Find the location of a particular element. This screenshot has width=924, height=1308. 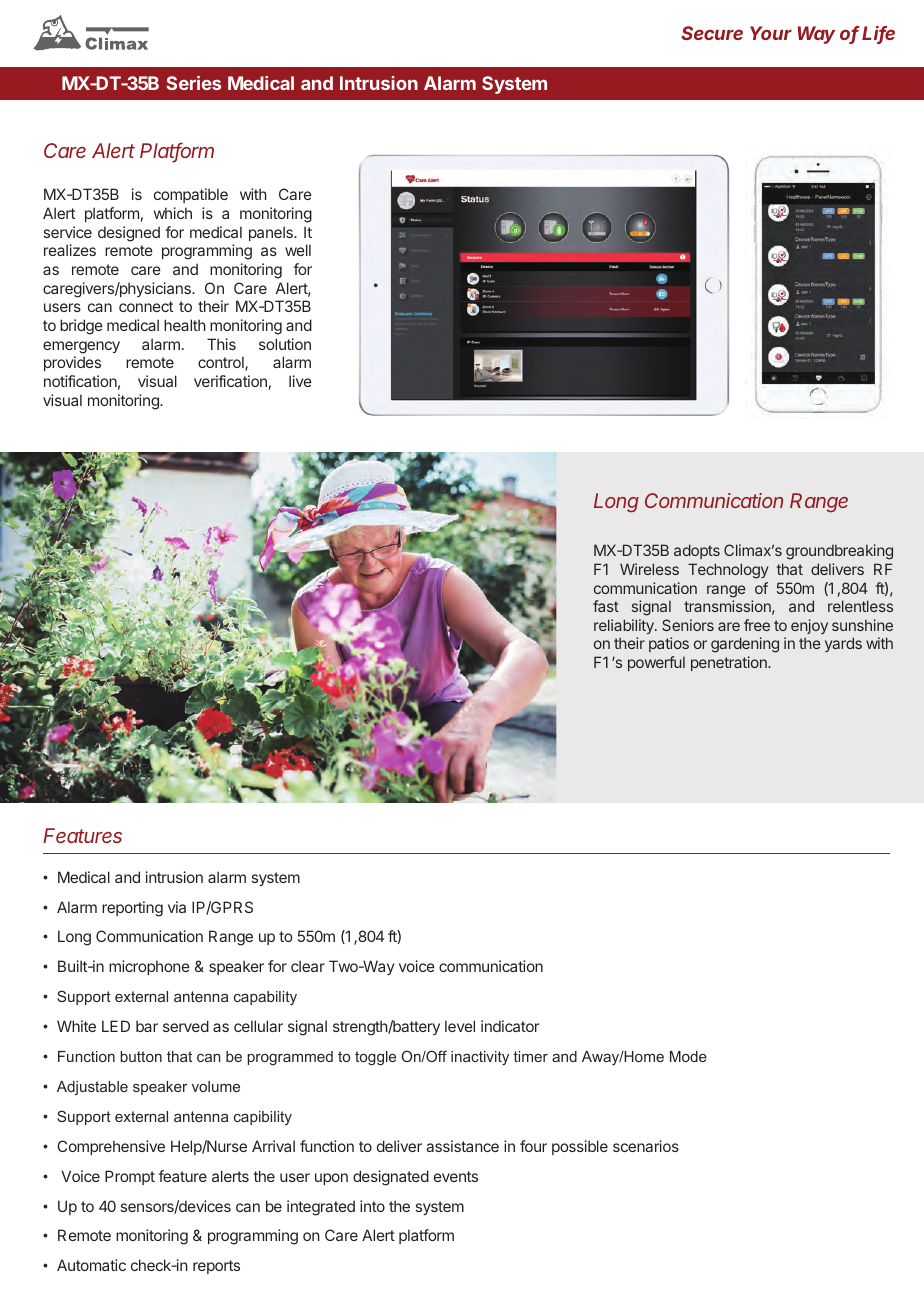

Secure is located at coordinates (712, 33).
